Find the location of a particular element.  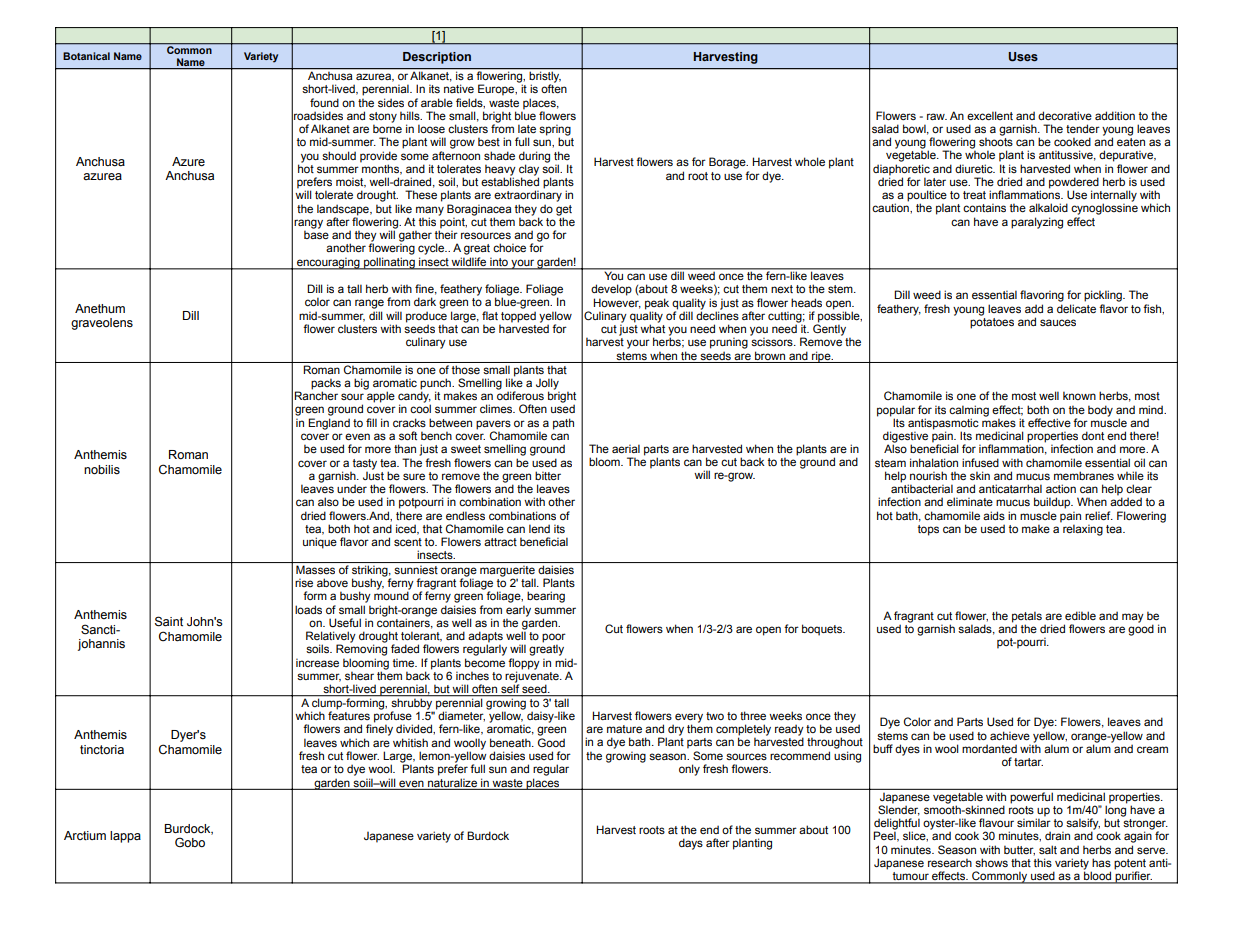

days is located at coordinates (691, 844).
